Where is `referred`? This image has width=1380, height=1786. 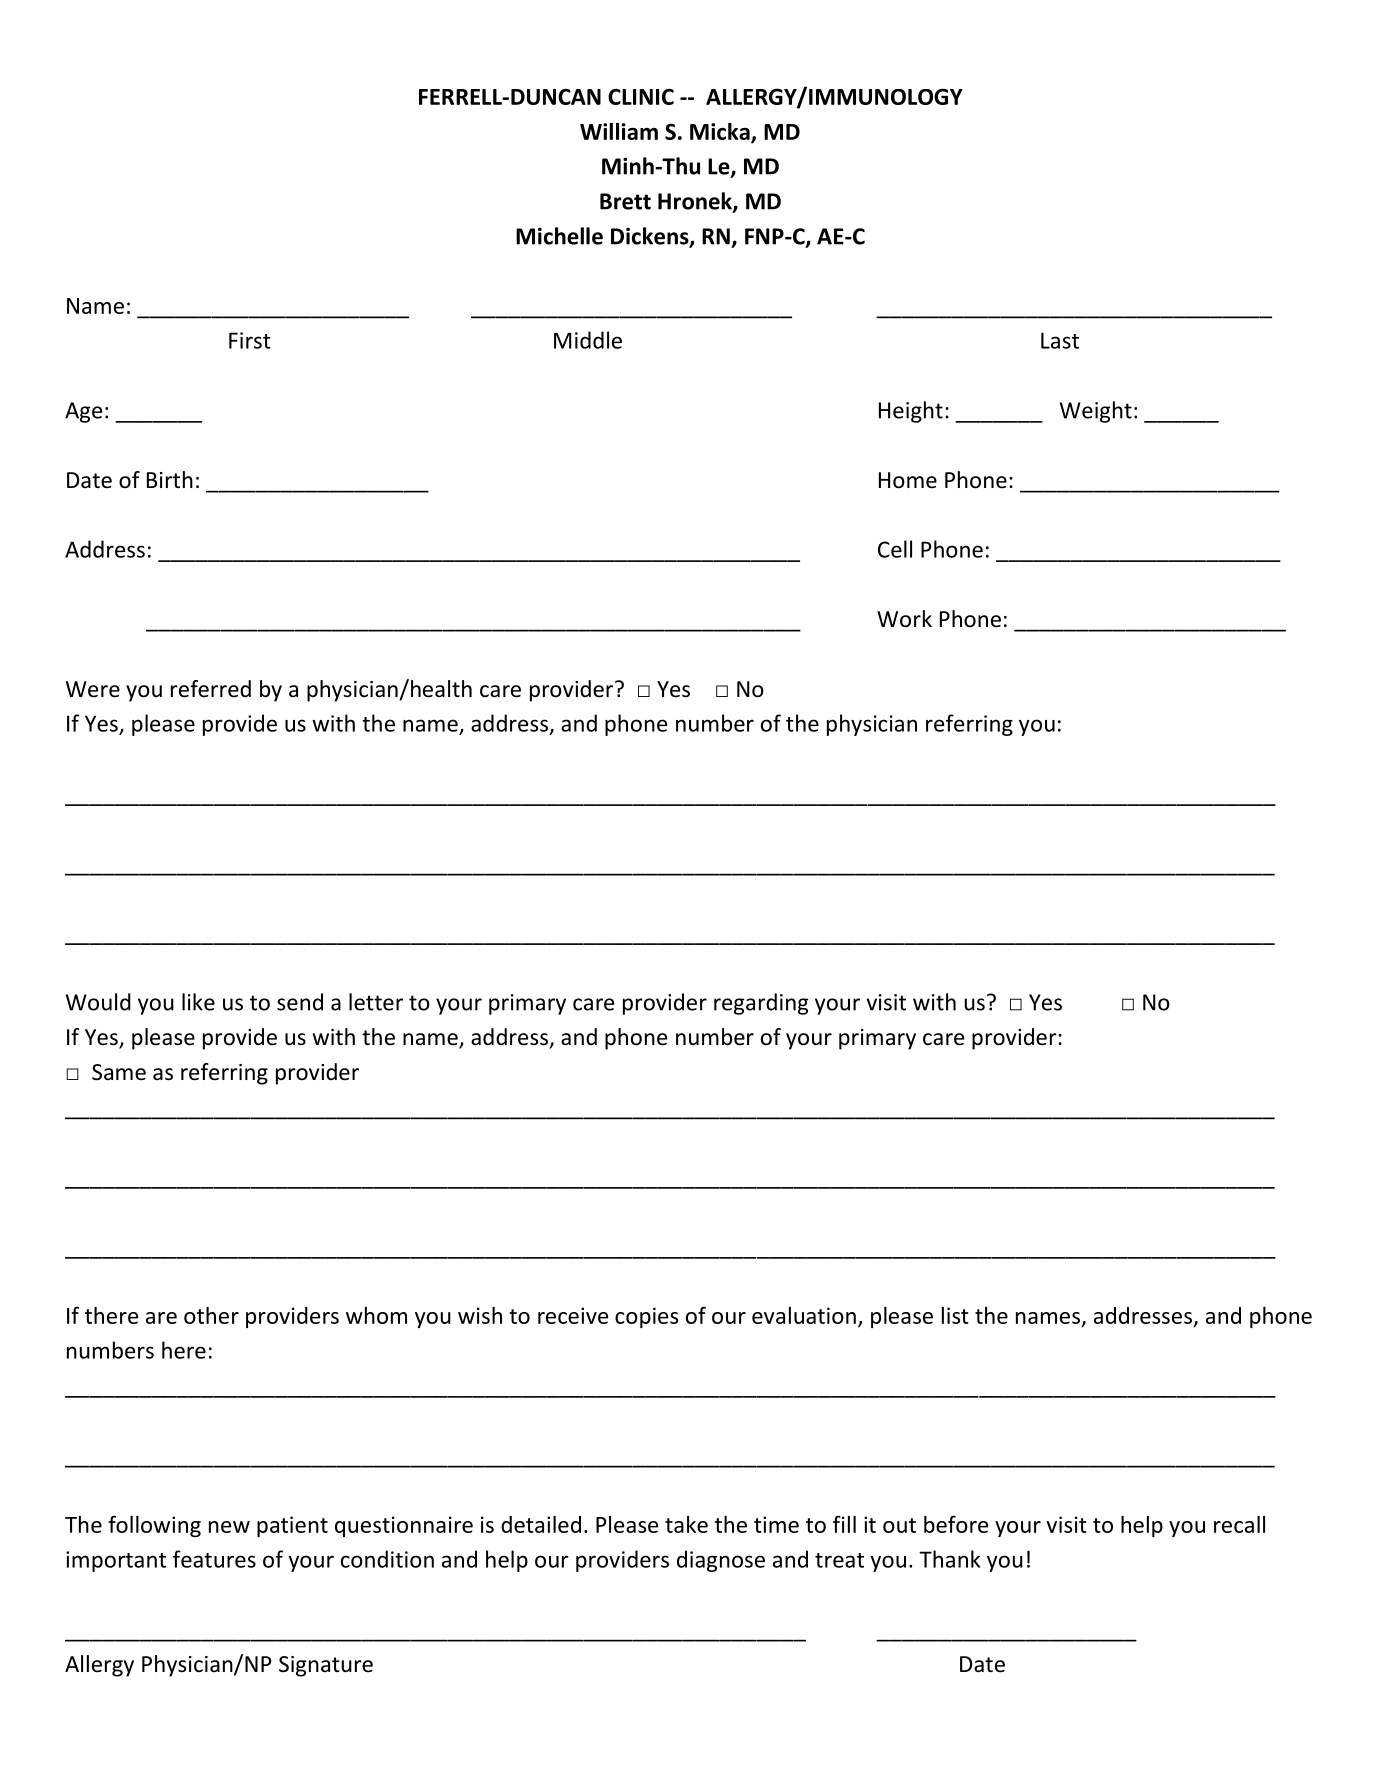
referred is located at coordinates (211, 689).
